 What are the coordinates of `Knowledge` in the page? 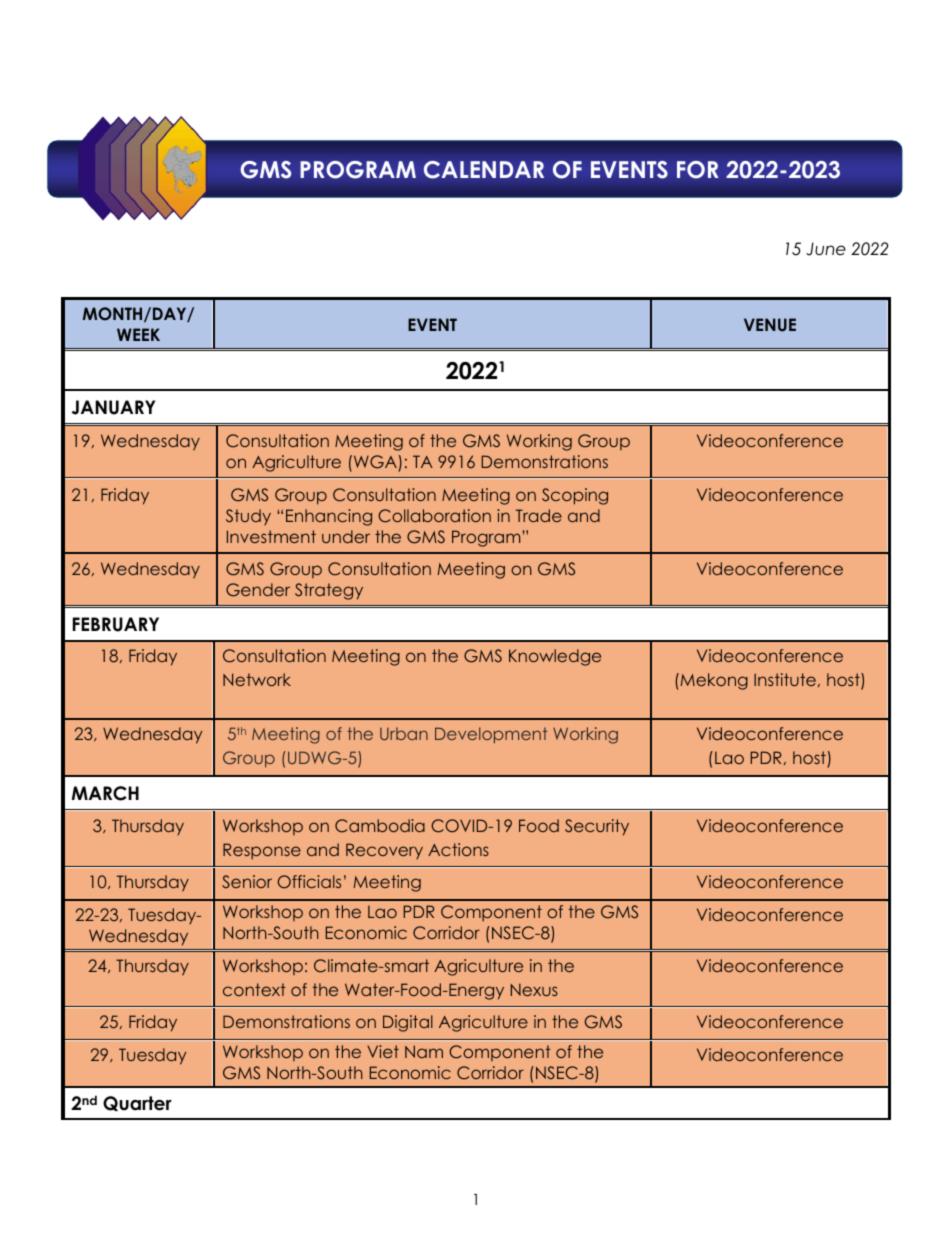 It's located at (555, 657).
